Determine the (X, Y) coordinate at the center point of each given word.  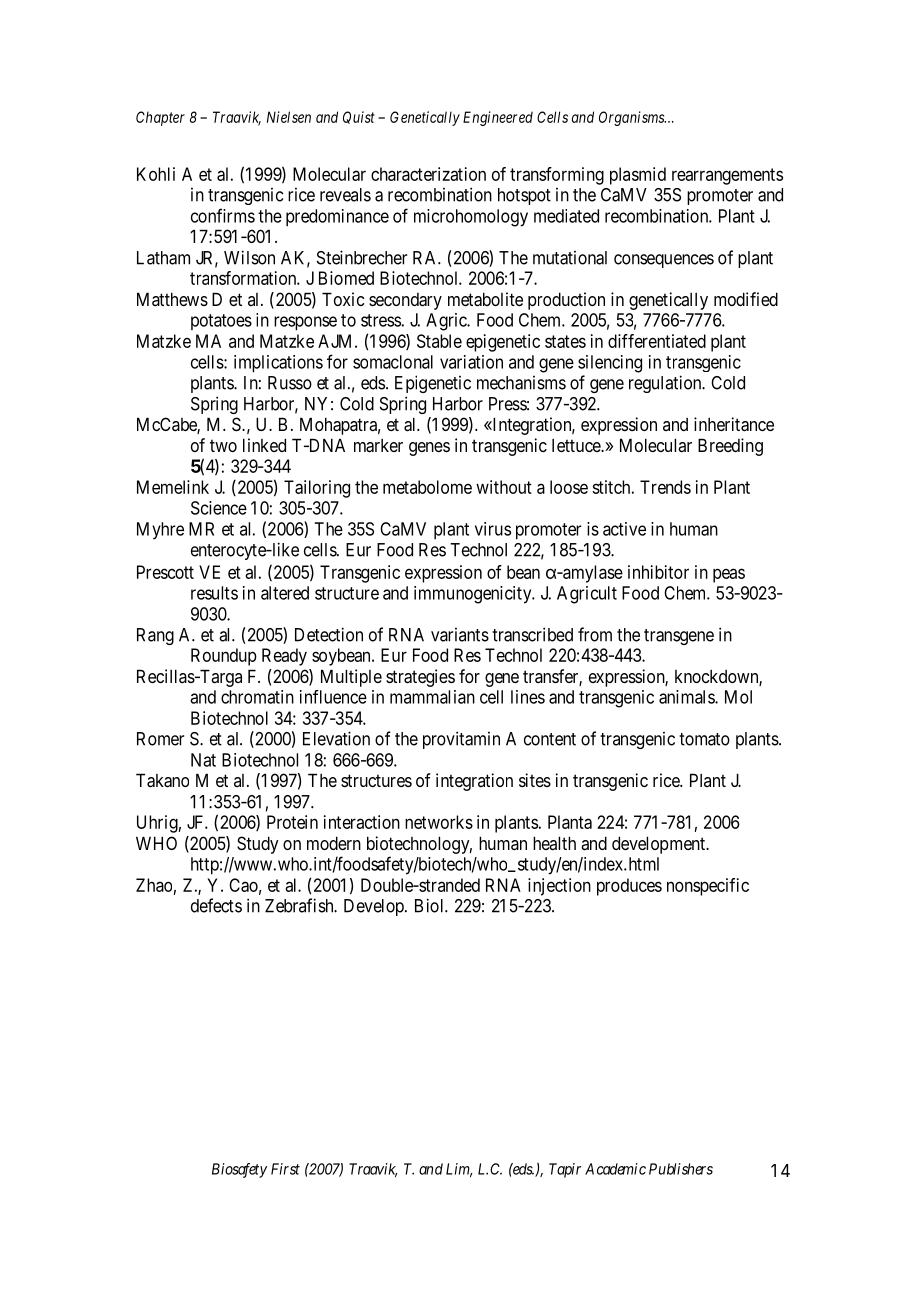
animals (687, 697)
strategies (420, 678)
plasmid (638, 176)
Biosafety (239, 1170)
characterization (428, 174)
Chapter (160, 118)
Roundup (224, 657)
